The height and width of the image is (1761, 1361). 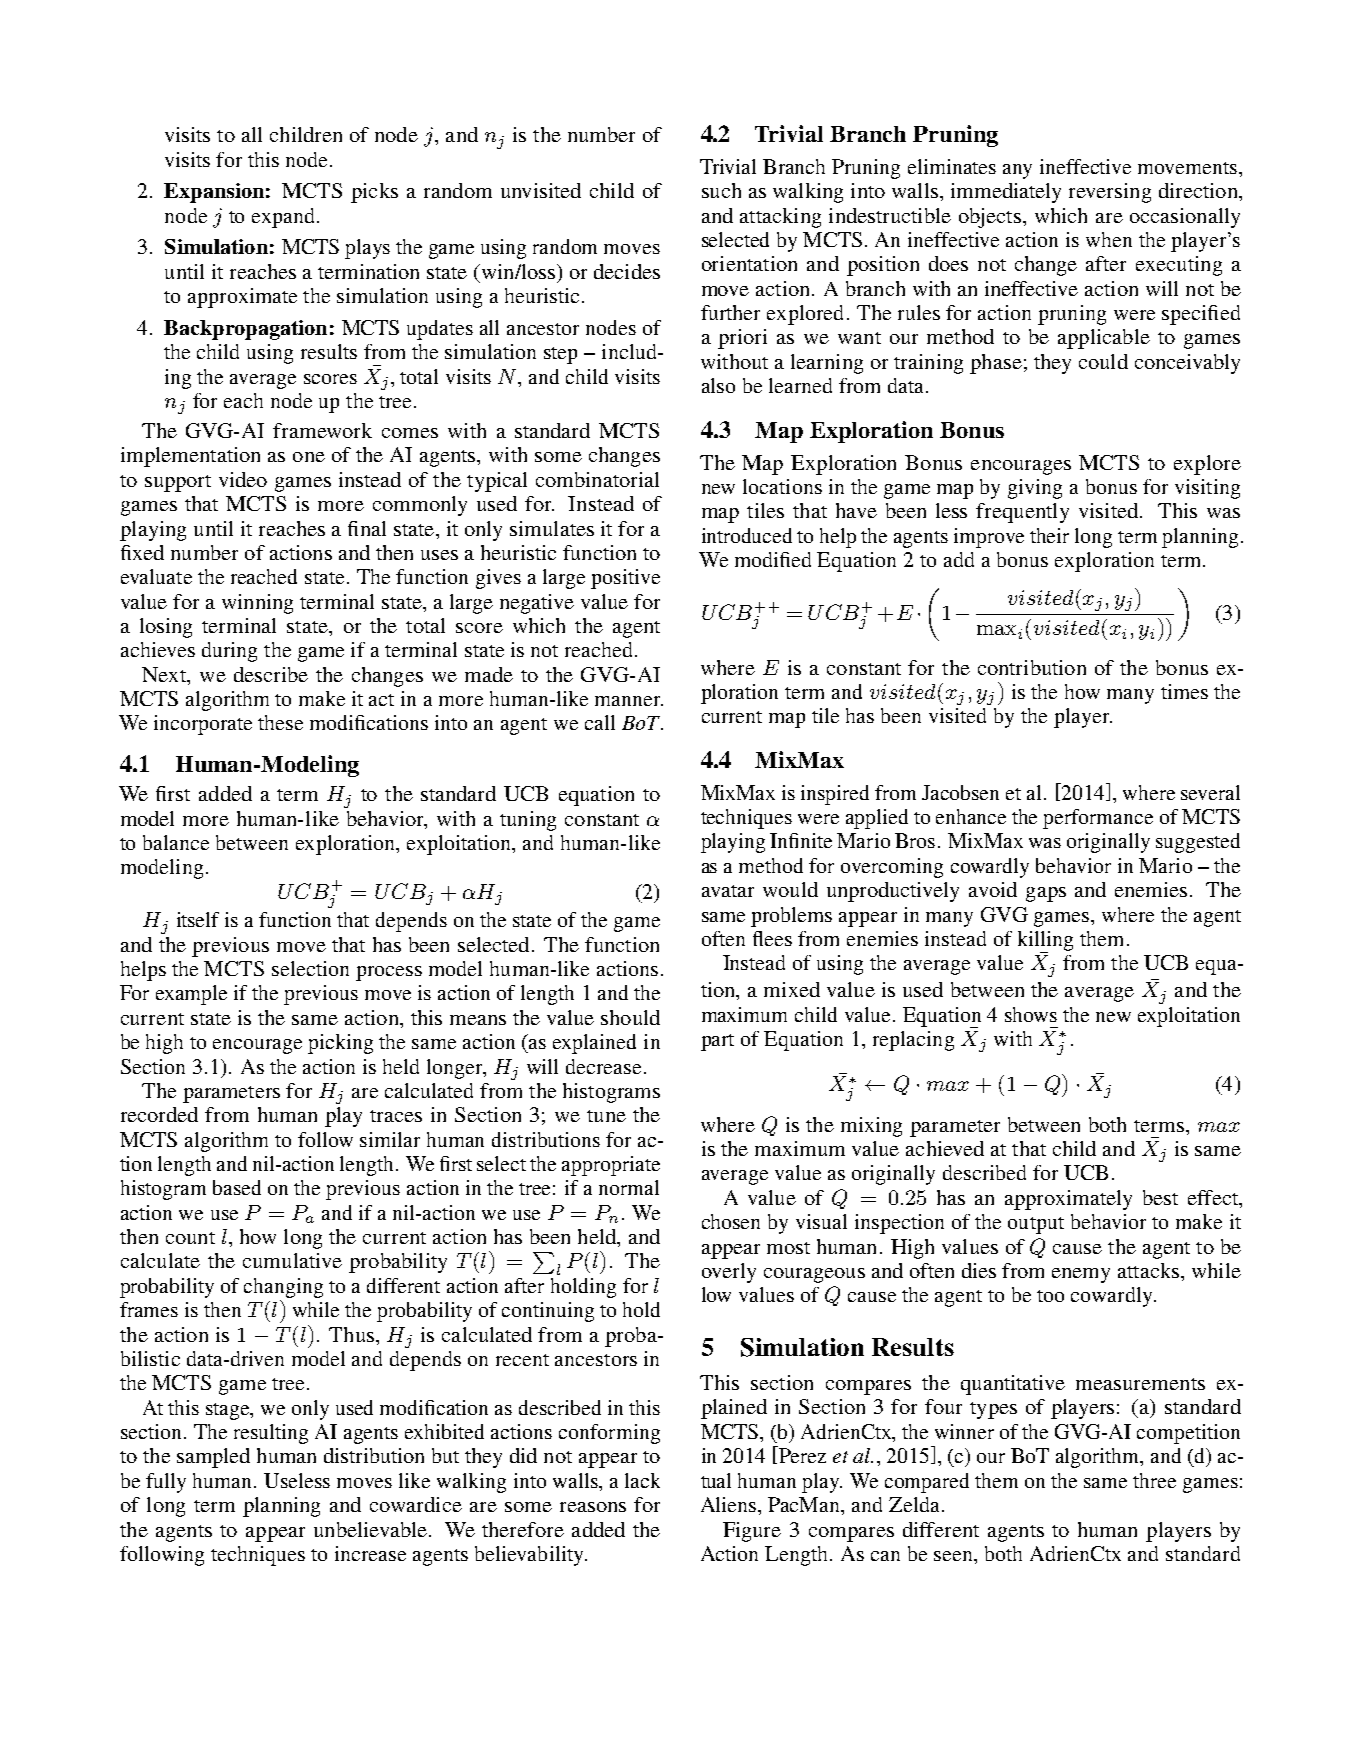 I want to click on reversing, so click(x=1110, y=193).
